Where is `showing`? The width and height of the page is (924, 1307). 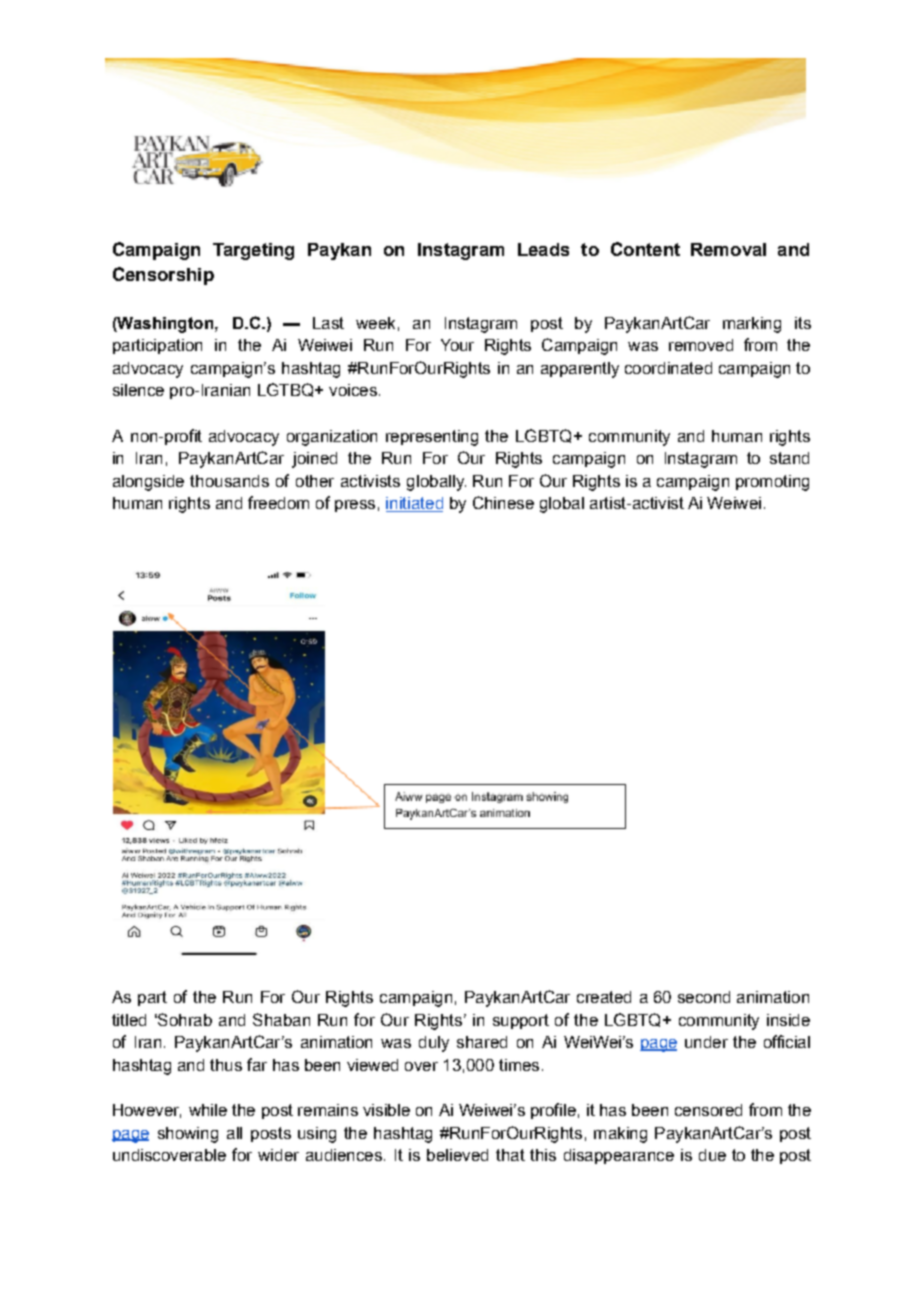 showing is located at coordinates (188, 1135).
